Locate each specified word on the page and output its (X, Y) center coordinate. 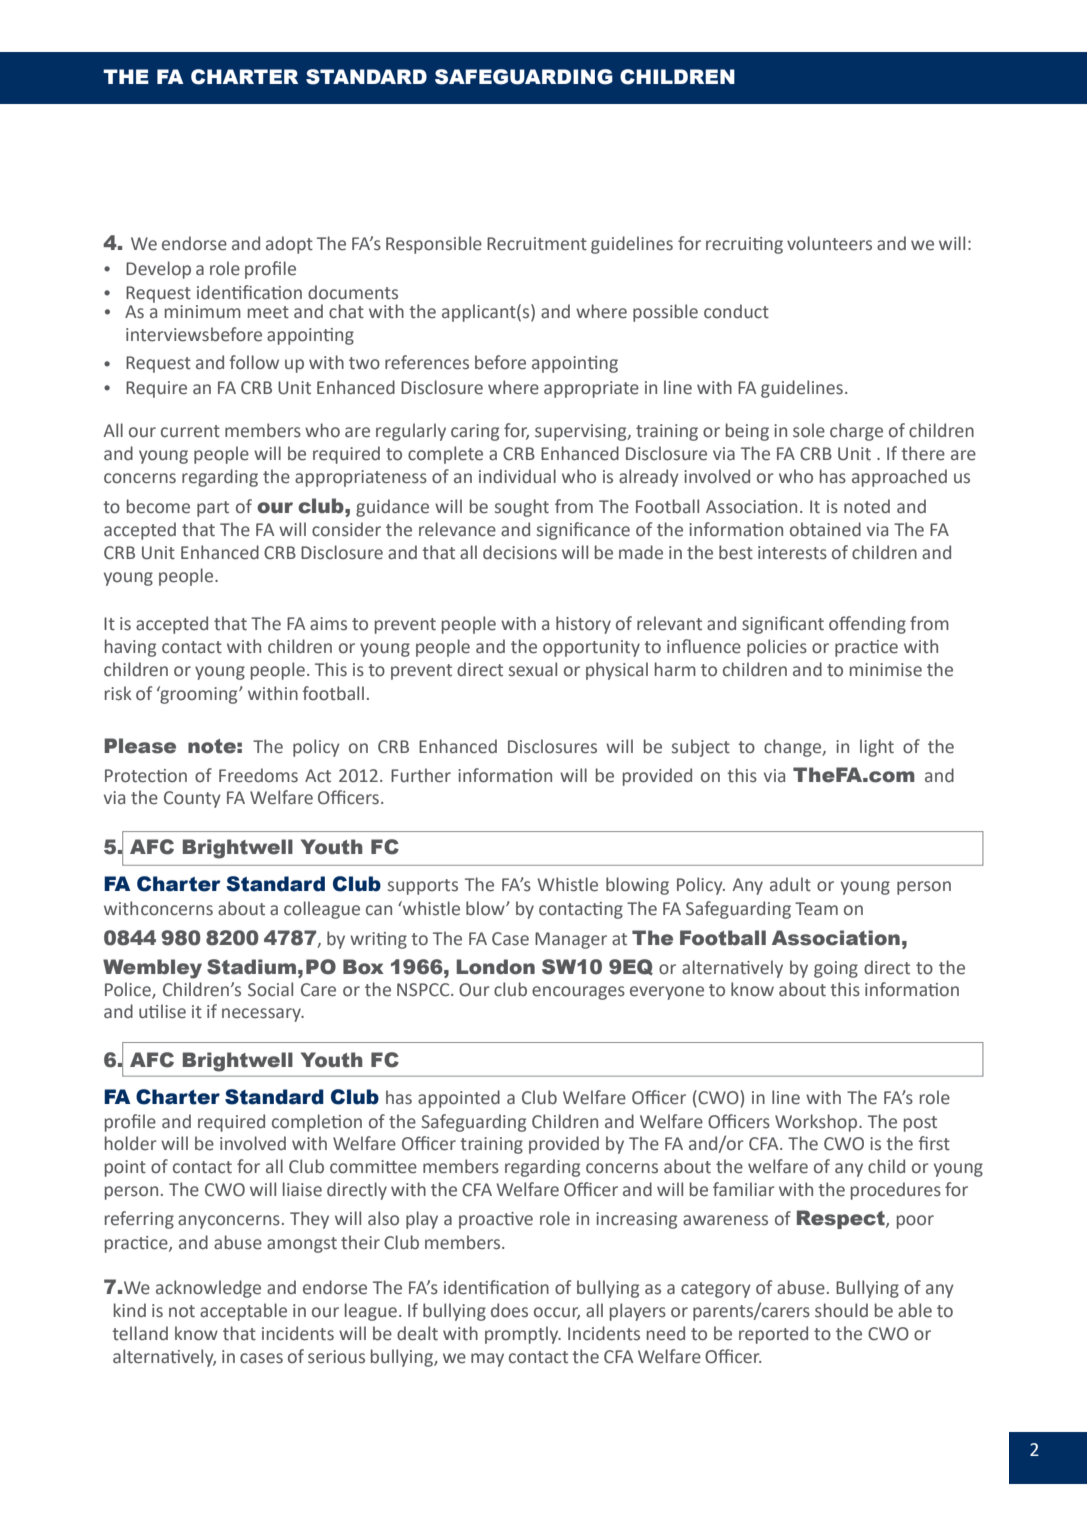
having (130, 648)
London (496, 967)
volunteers (829, 243)
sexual (533, 669)
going (836, 969)
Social (270, 989)
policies (777, 648)
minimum (203, 312)
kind (130, 1310)
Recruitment (537, 244)
